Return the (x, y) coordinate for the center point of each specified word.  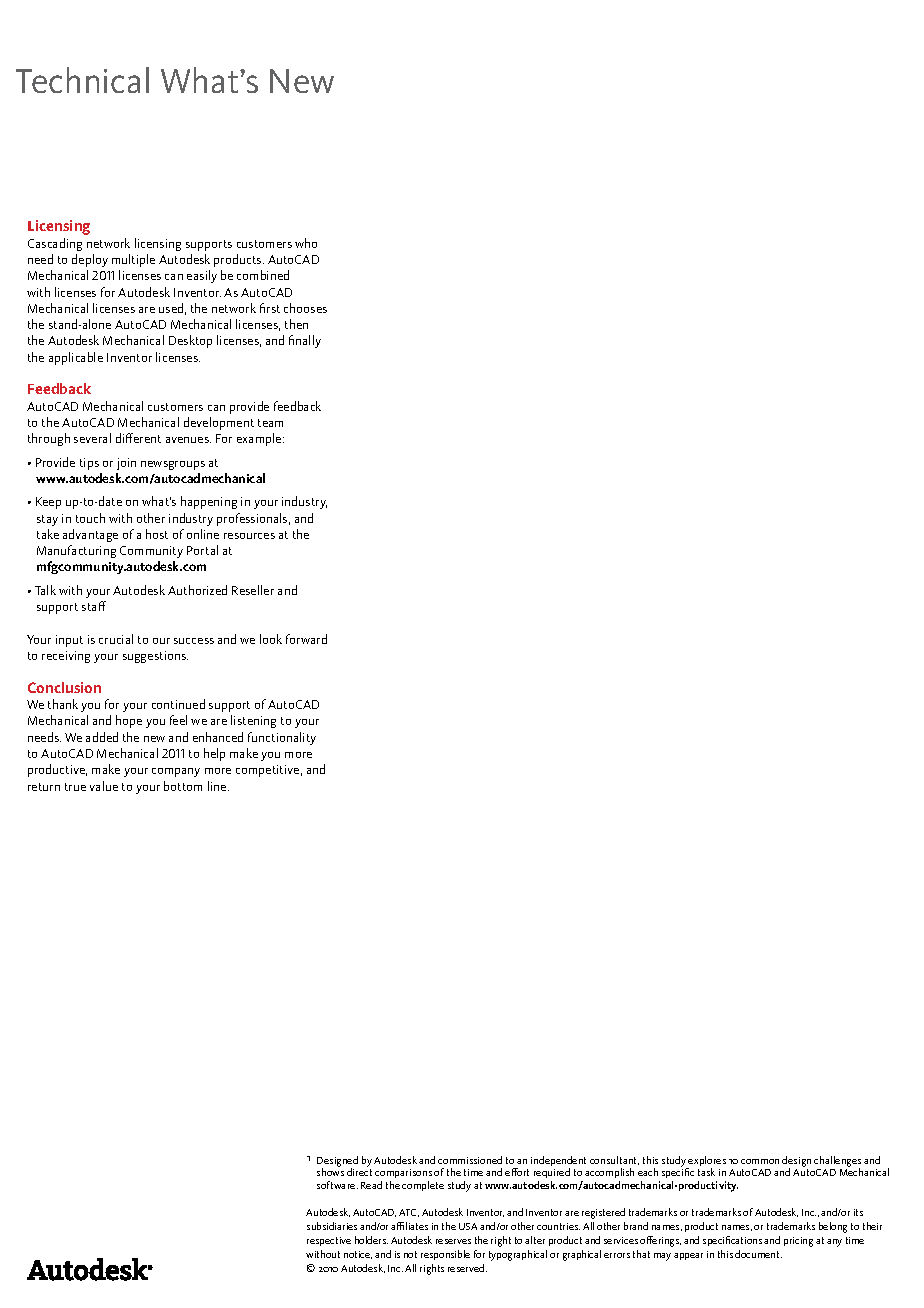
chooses (305, 308)
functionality (282, 738)
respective (329, 1241)
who (306, 243)
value (104, 786)
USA (468, 1226)
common (760, 1161)
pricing (798, 1242)
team (270, 423)
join (126, 464)
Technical (82, 80)
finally (305, 341)
